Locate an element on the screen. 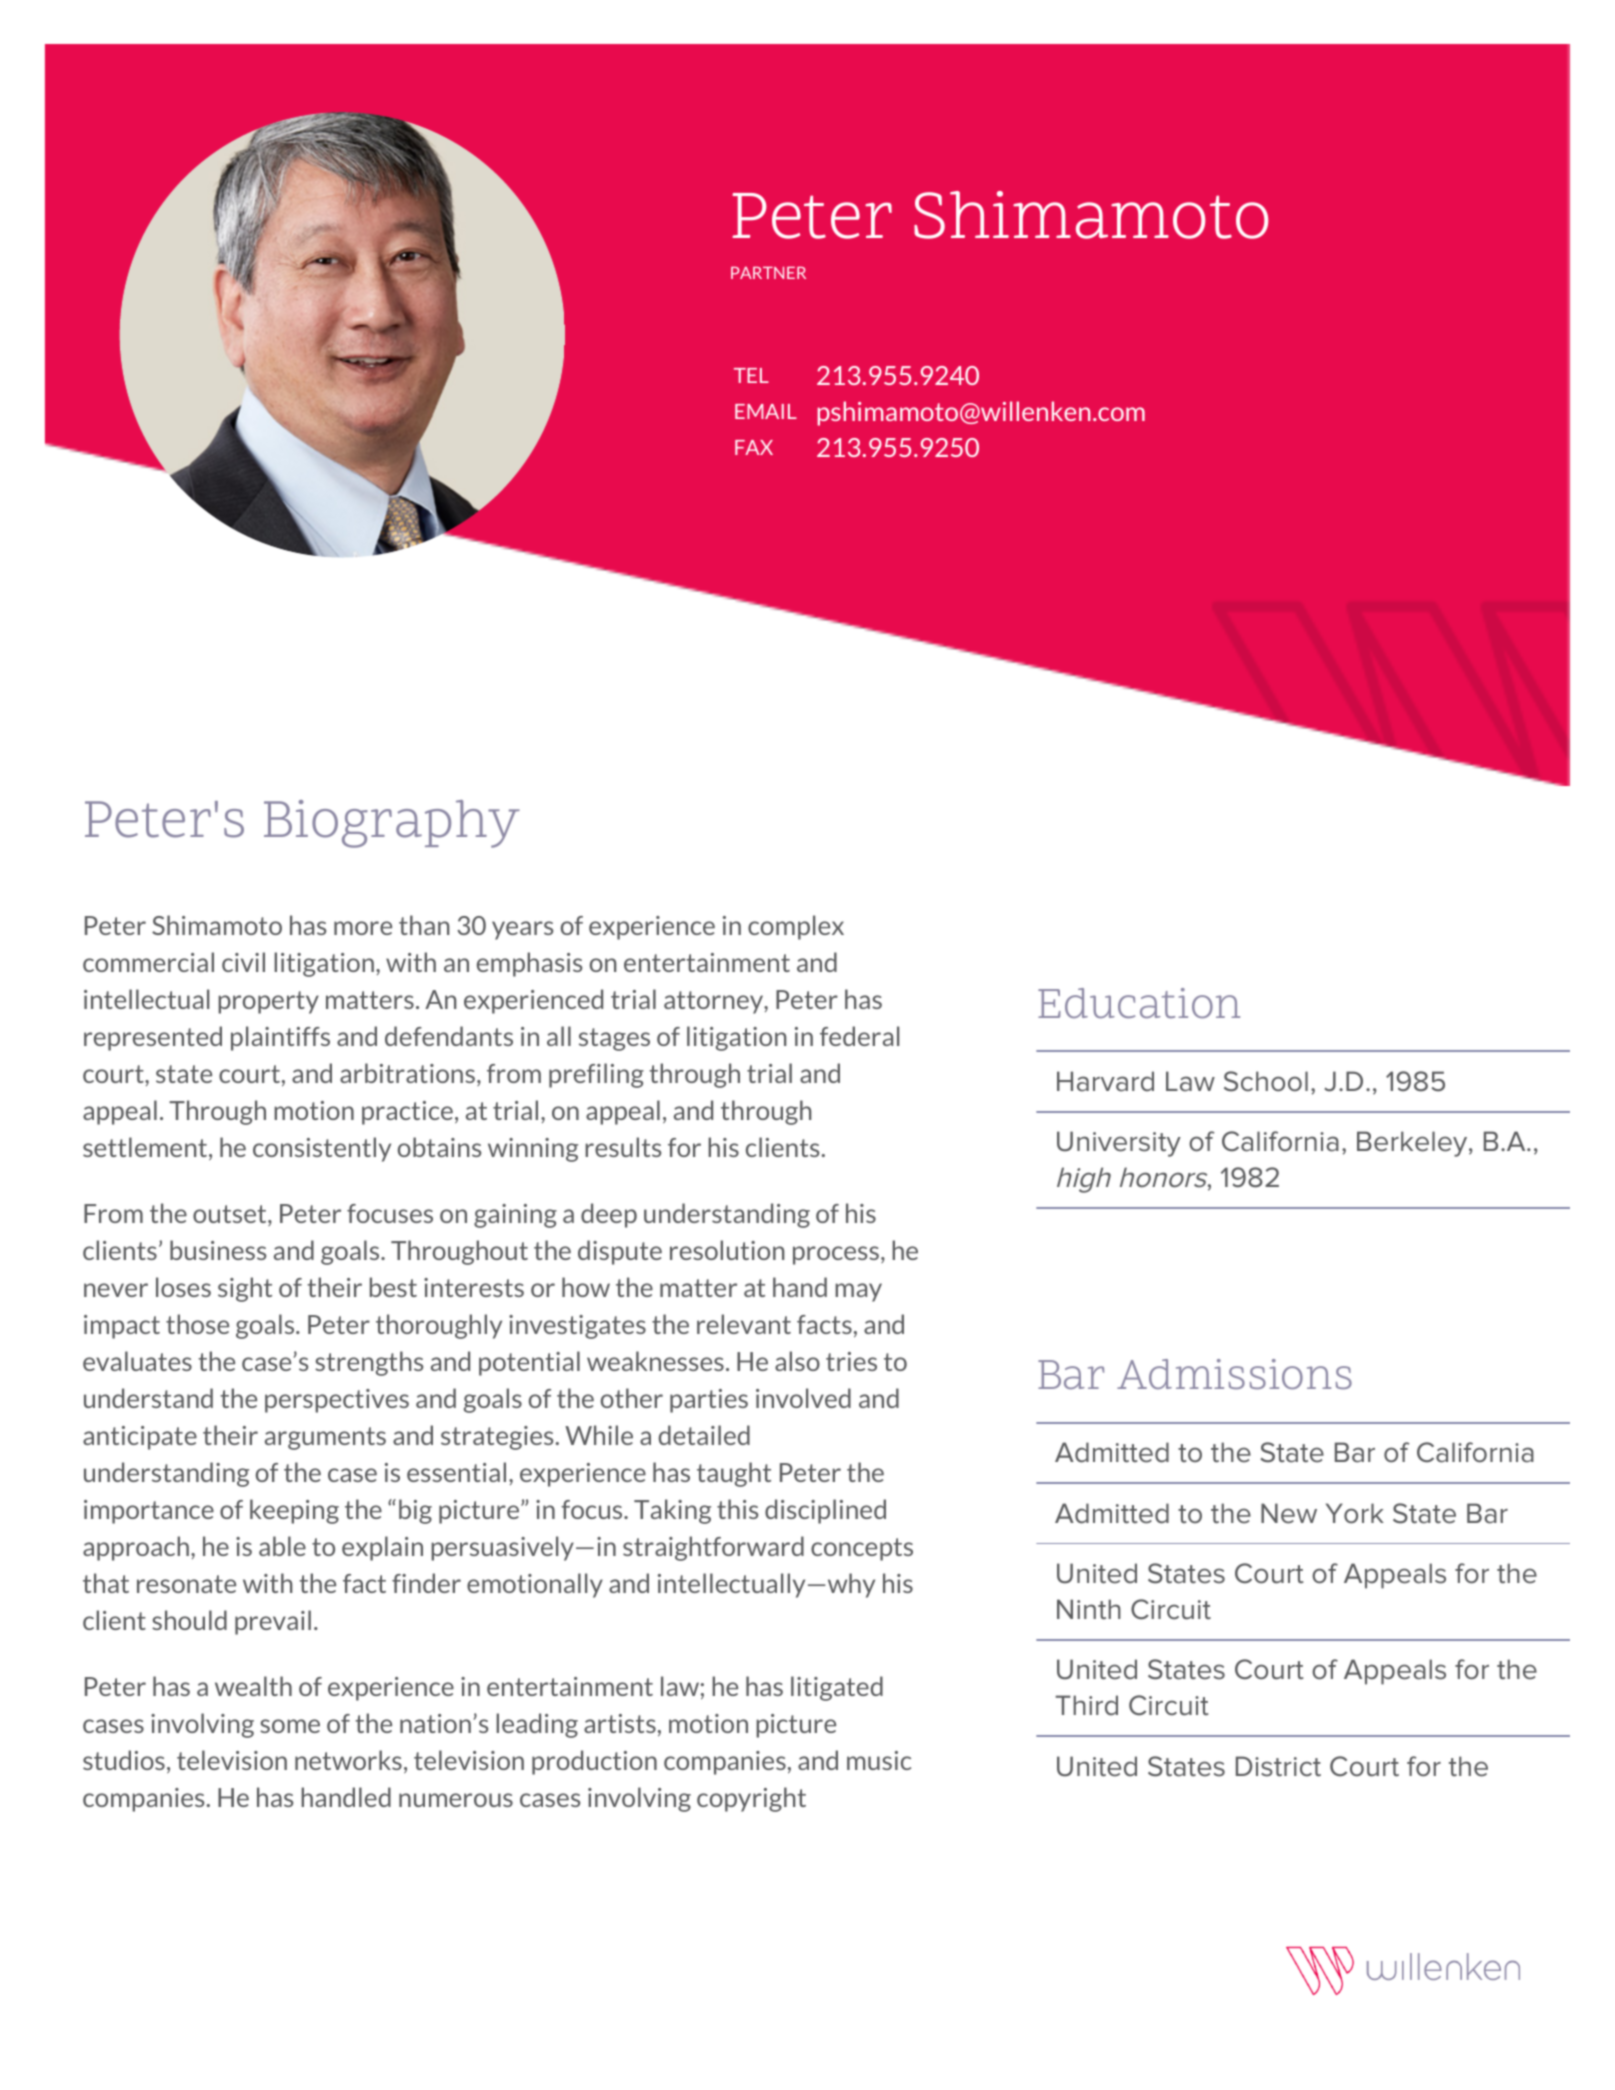  resolution is located at coordinates (727, 1250).
